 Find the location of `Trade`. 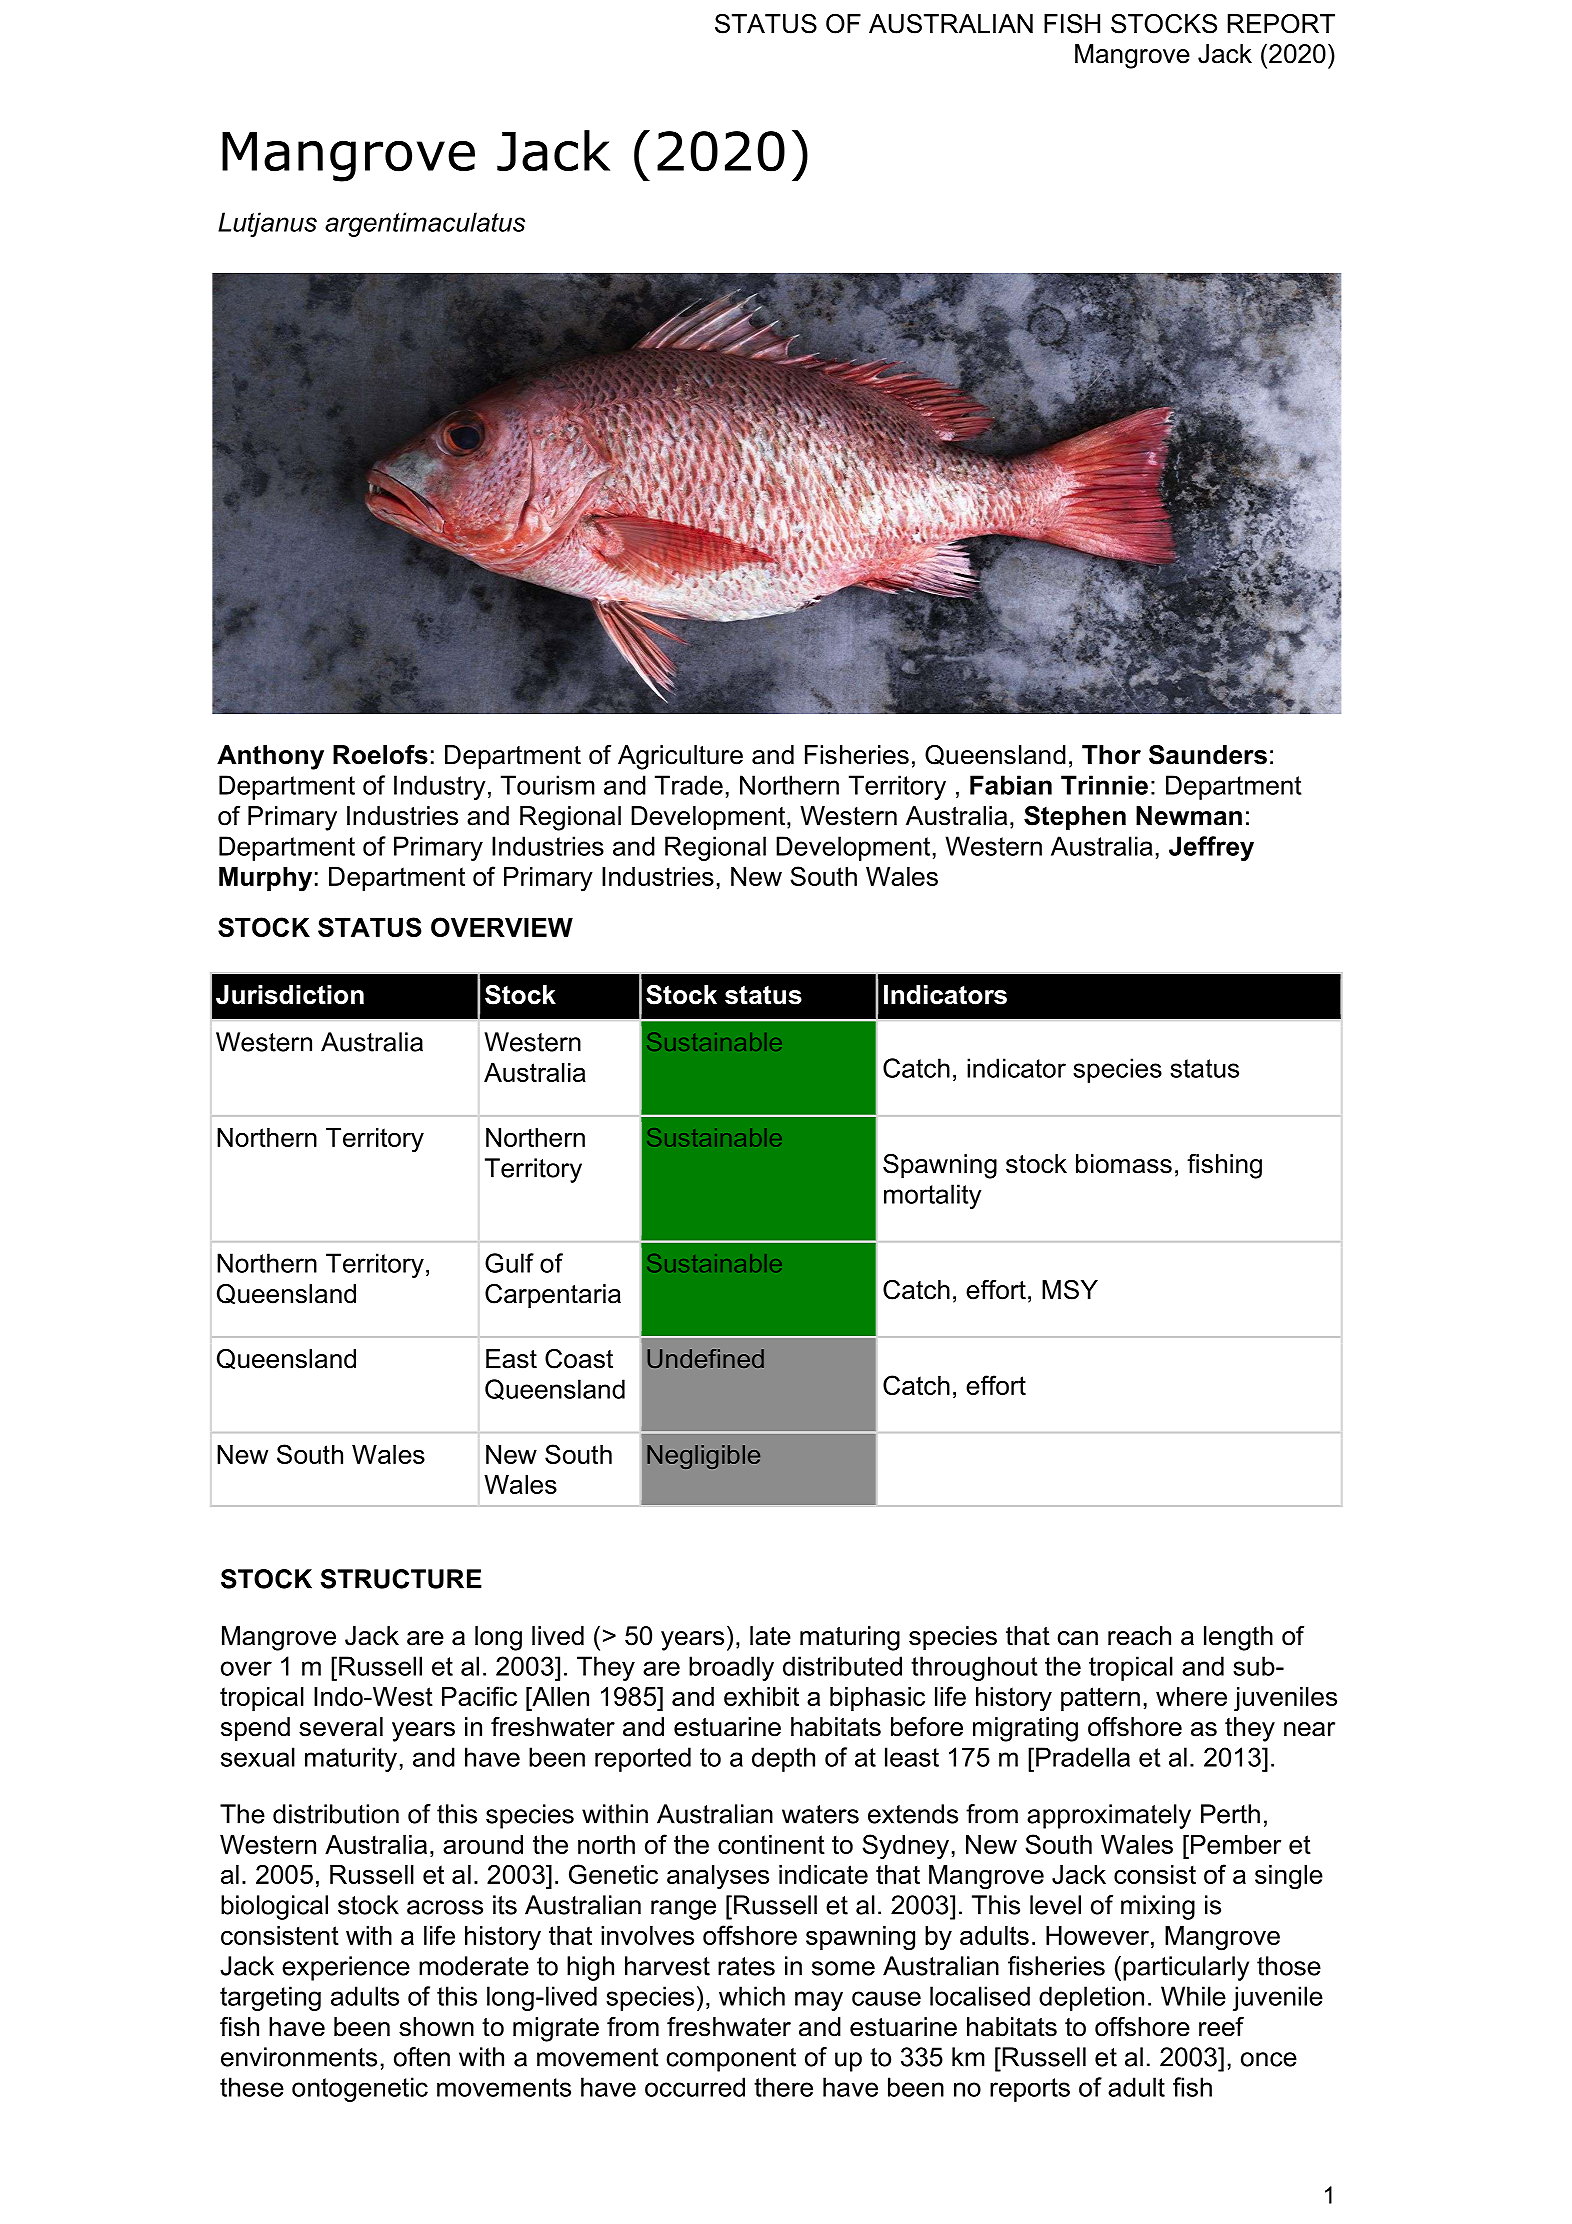

Trade is located at coordinates (689, 785).
